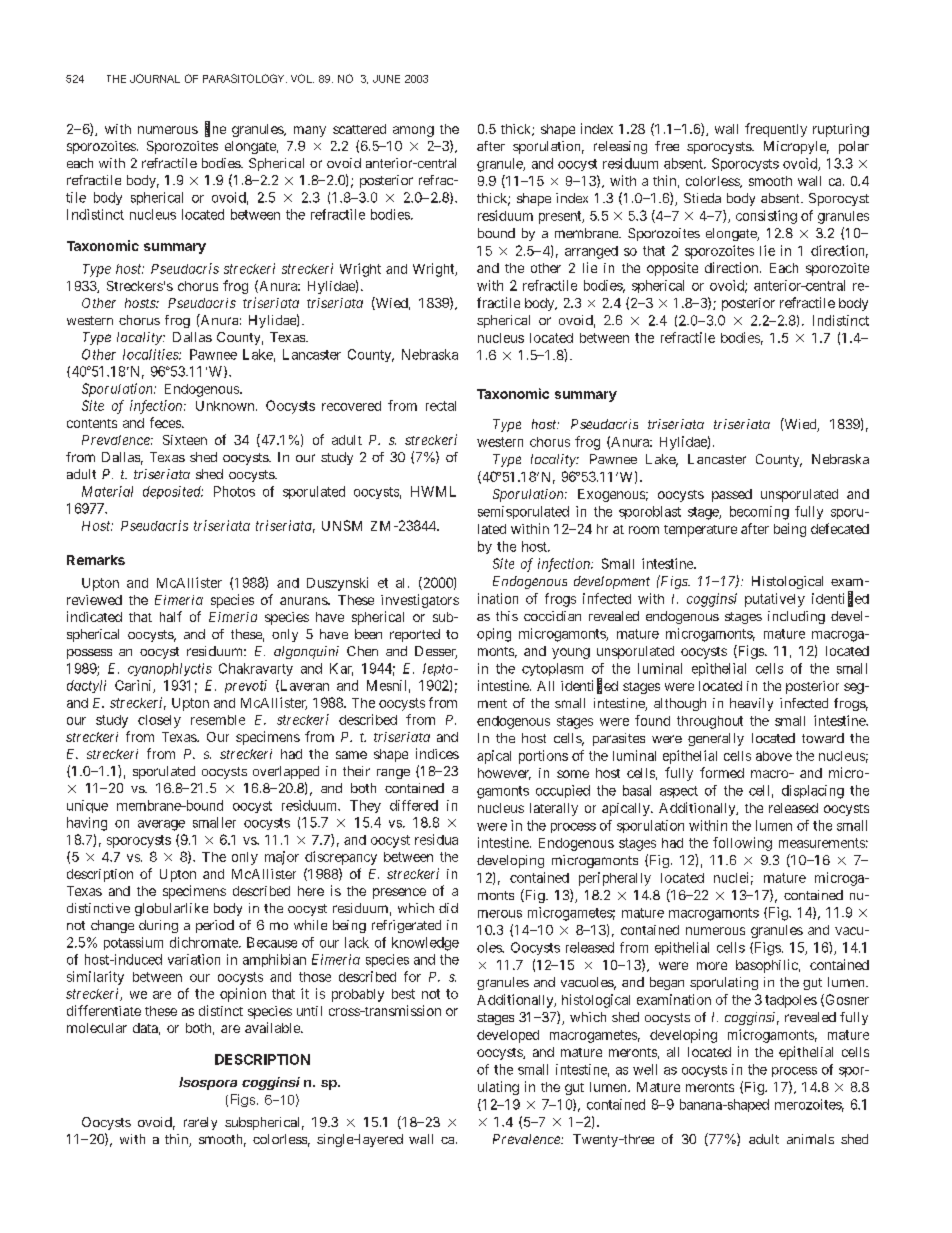 This page has width=952, height=1233. Describe the element at coordinates (775, 600) in the page. I see `putatively` at that location.
